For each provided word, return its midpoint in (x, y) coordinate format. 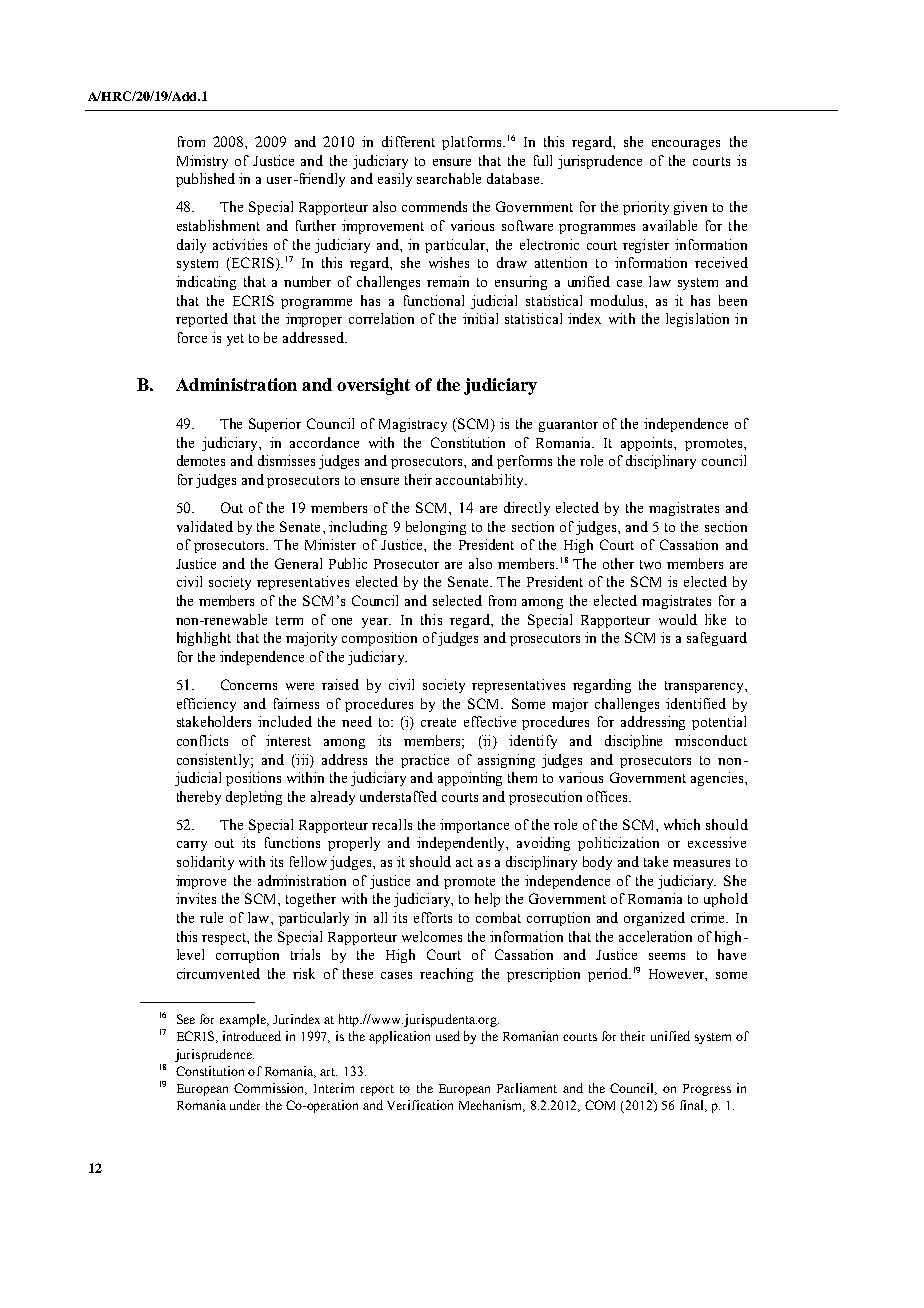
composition (379, 639)
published (205, 180)
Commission (270, 1089)
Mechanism (492, 1106)
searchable (449, 178)
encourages (686, 145)
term (289, 620)
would (678, 619)
